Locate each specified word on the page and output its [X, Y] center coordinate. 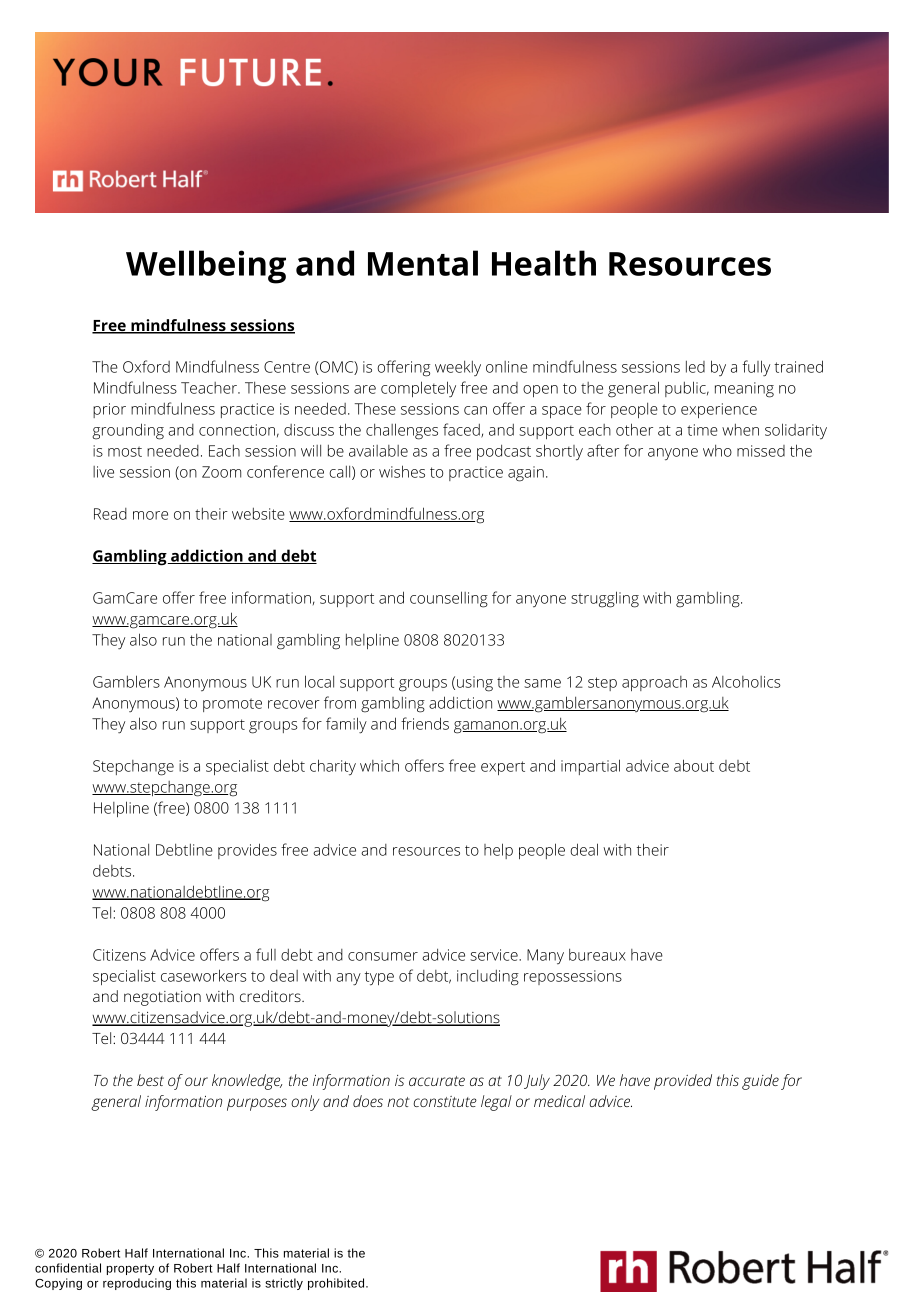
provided [683, 1082]
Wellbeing [206, 267]
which [379, 766]
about [694, 765]
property [130, 1269]
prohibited [337, 1284]
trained [798, 366]
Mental [423, 263]
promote [232, 705]
